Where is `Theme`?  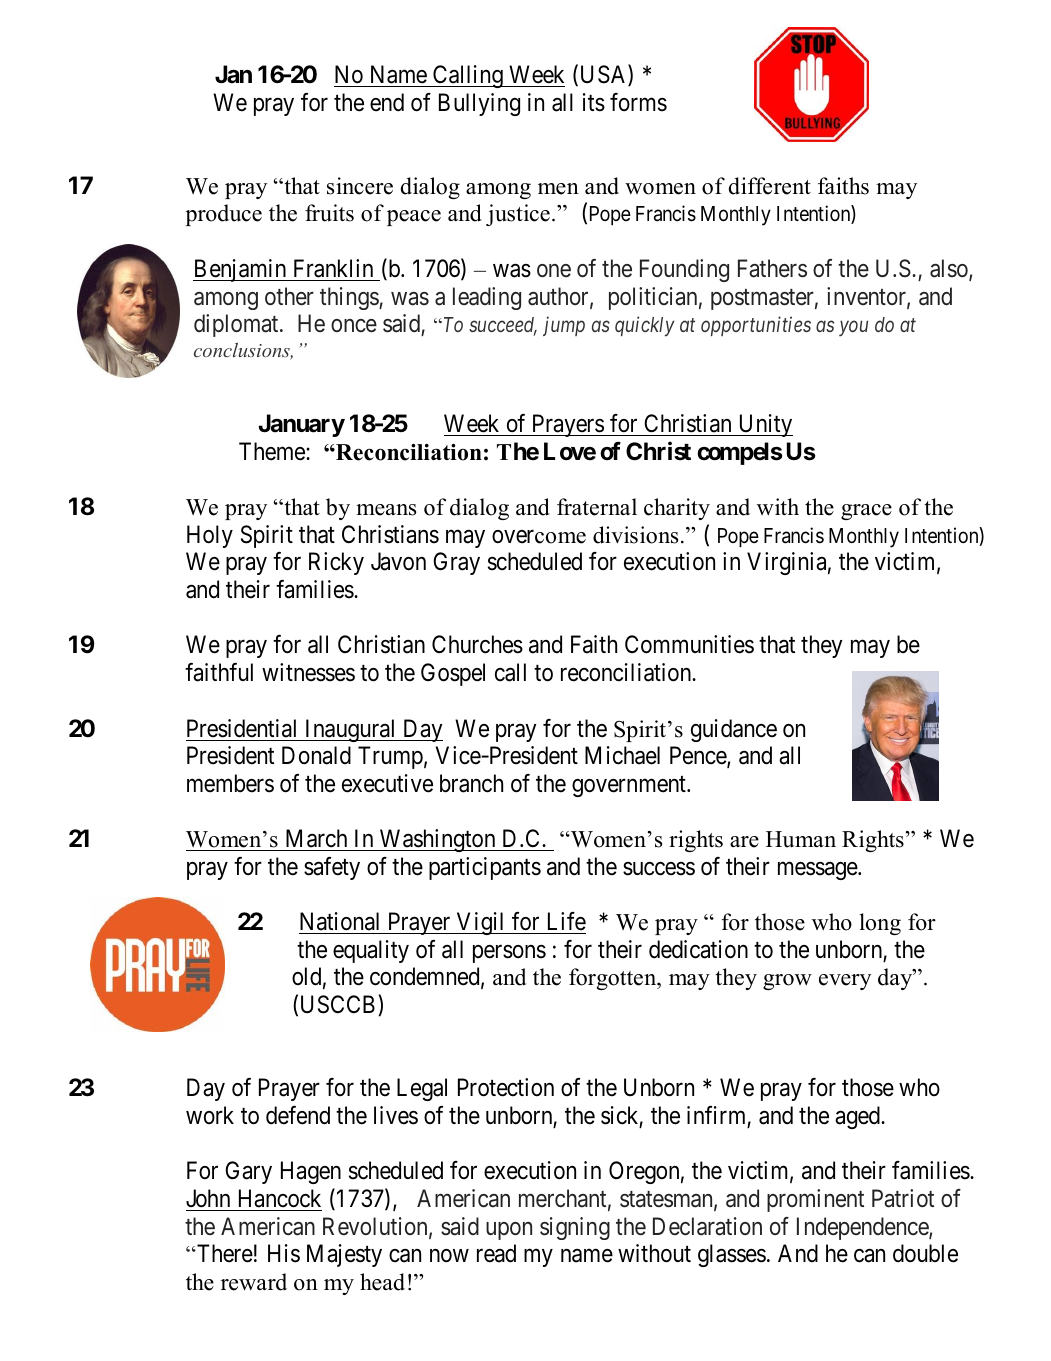
Theme is located at coordinates (273, 451).
